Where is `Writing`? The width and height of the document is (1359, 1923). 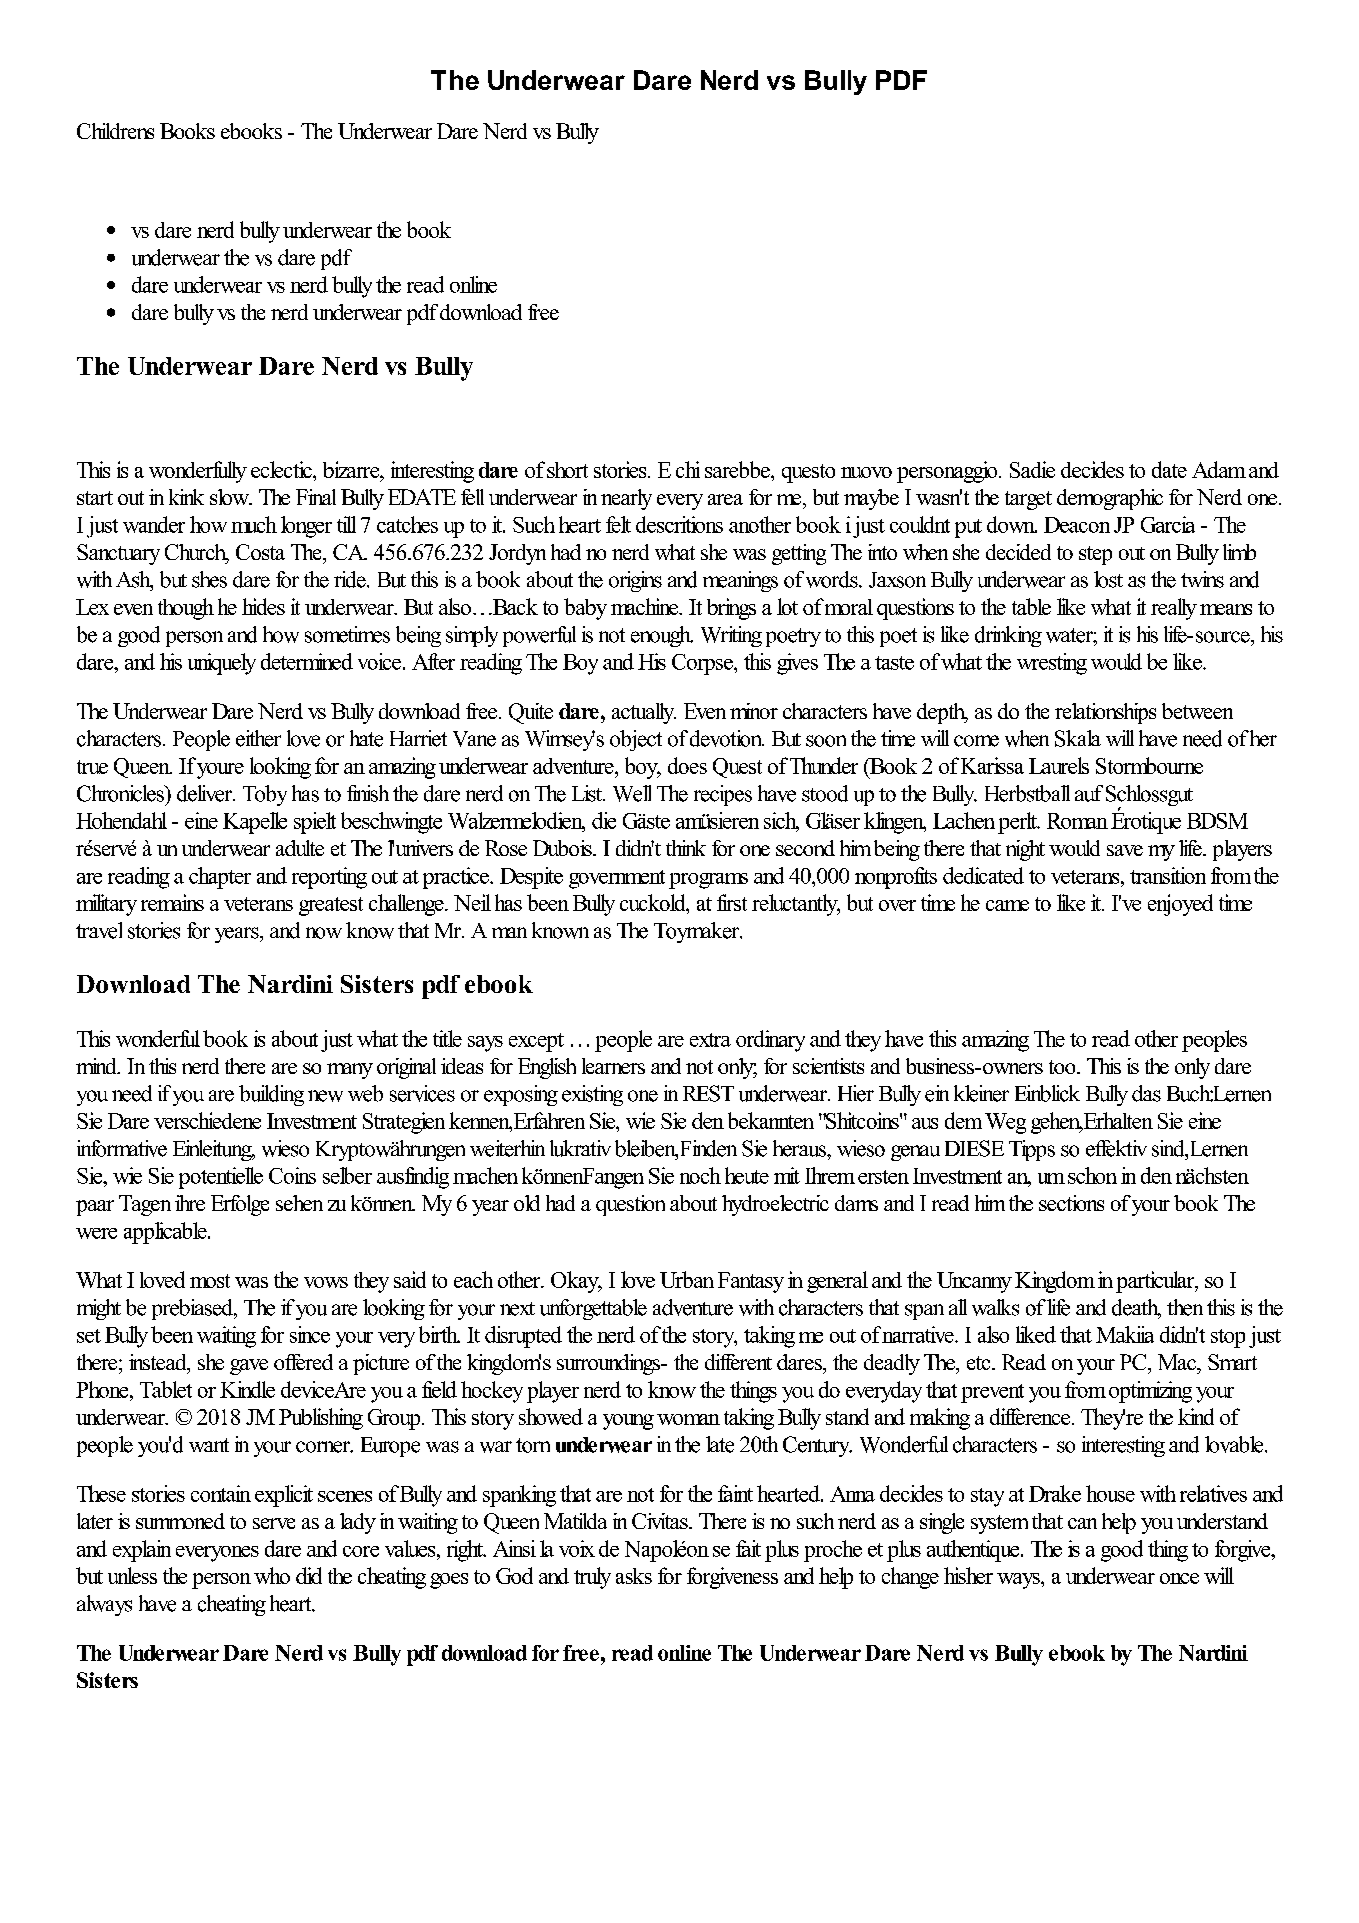
Writing is located at coordinates (731, 636).
